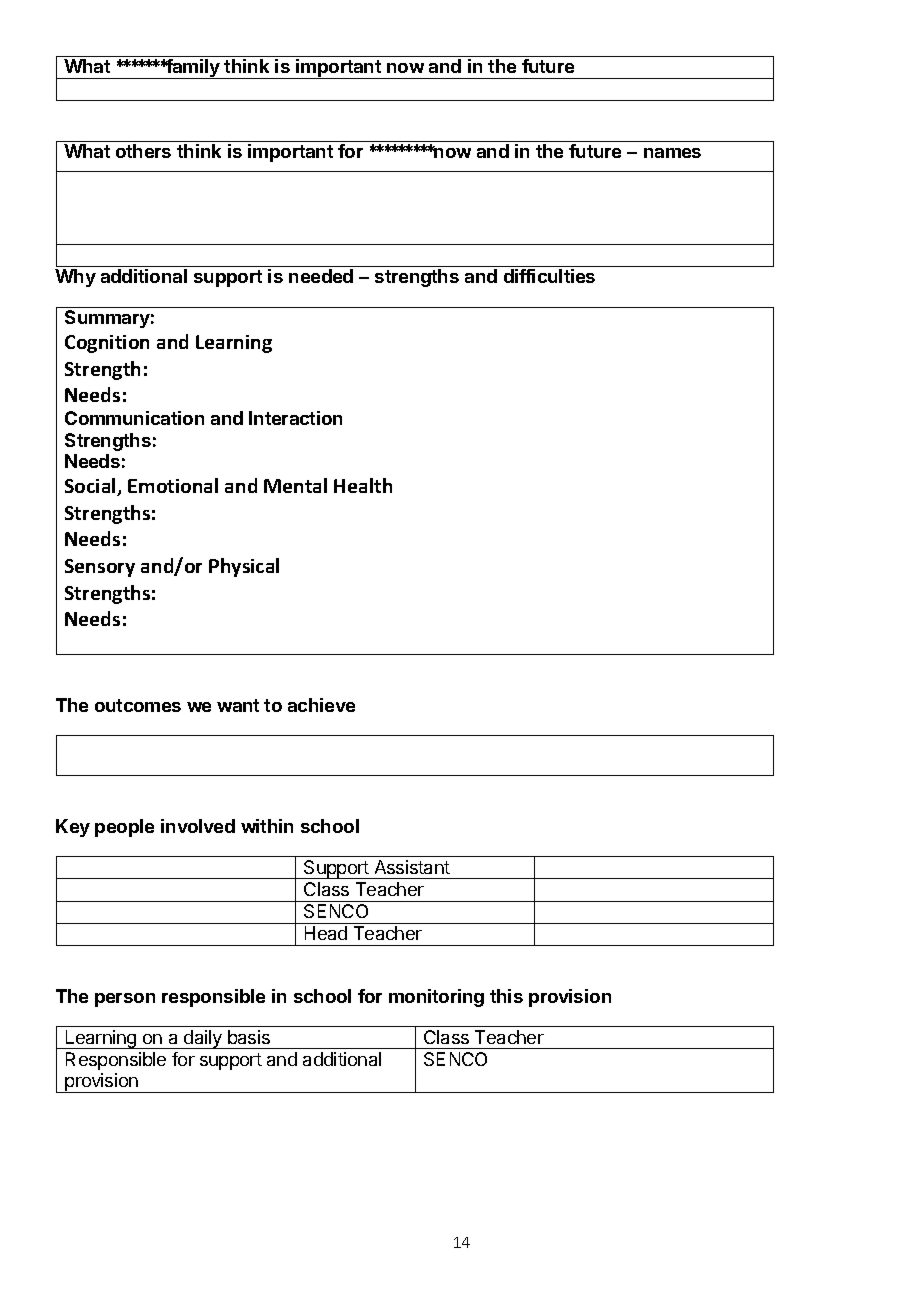  What do you see at coordinates (363, 485) in the screenshot?
I see `Health` at bounding box center [363, 485].
